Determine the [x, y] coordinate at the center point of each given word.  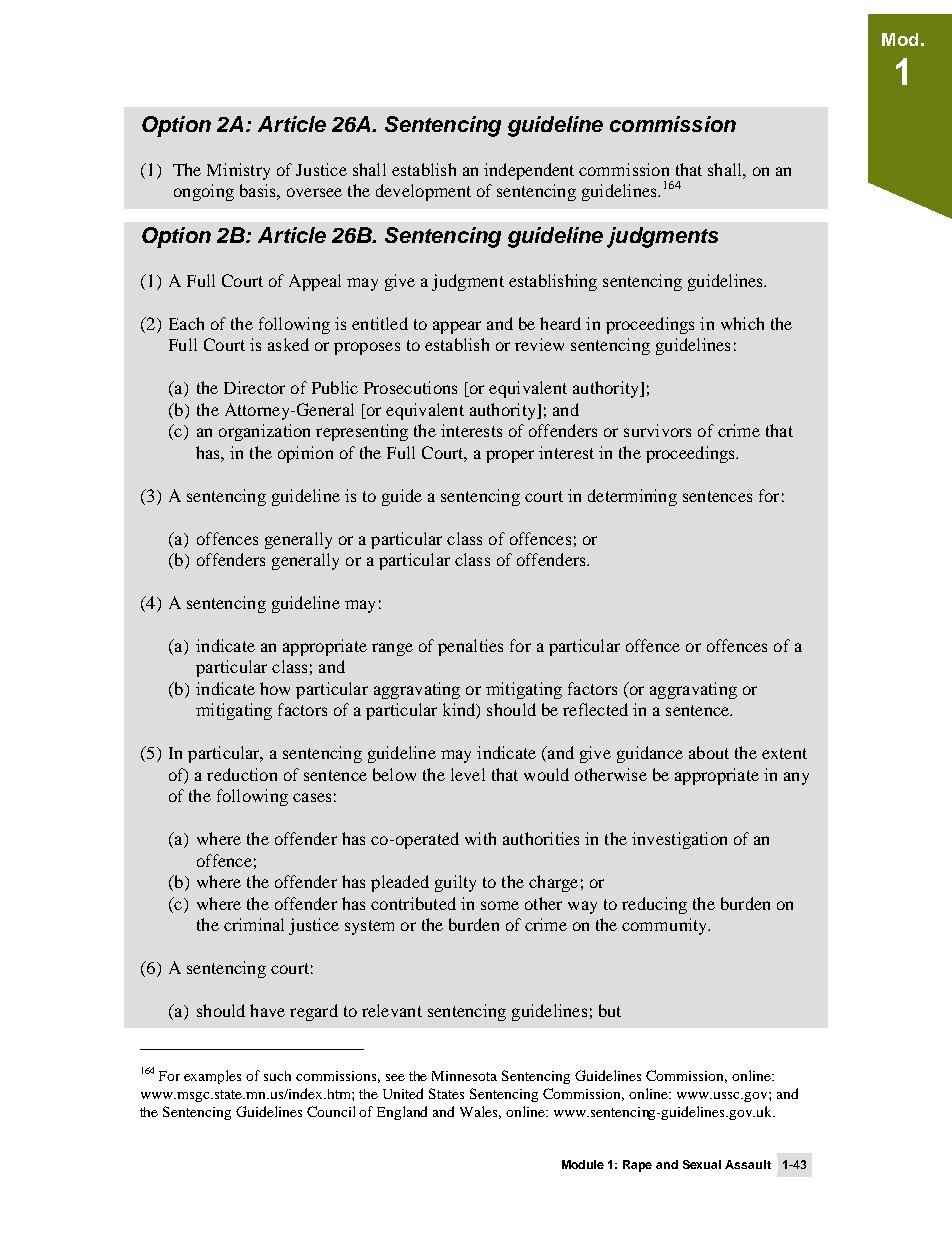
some [500, 905]
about [709, 752]
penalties [470, 647]
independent [529, 171]
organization [264, 432]
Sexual [702, 1164]
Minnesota [464, 1076]
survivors [657, 430]
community [666, 926]
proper [510, 456]
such [277, 1076]
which [742, 323]
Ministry [238, 171]
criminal [254, 924]
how [275, 688]
